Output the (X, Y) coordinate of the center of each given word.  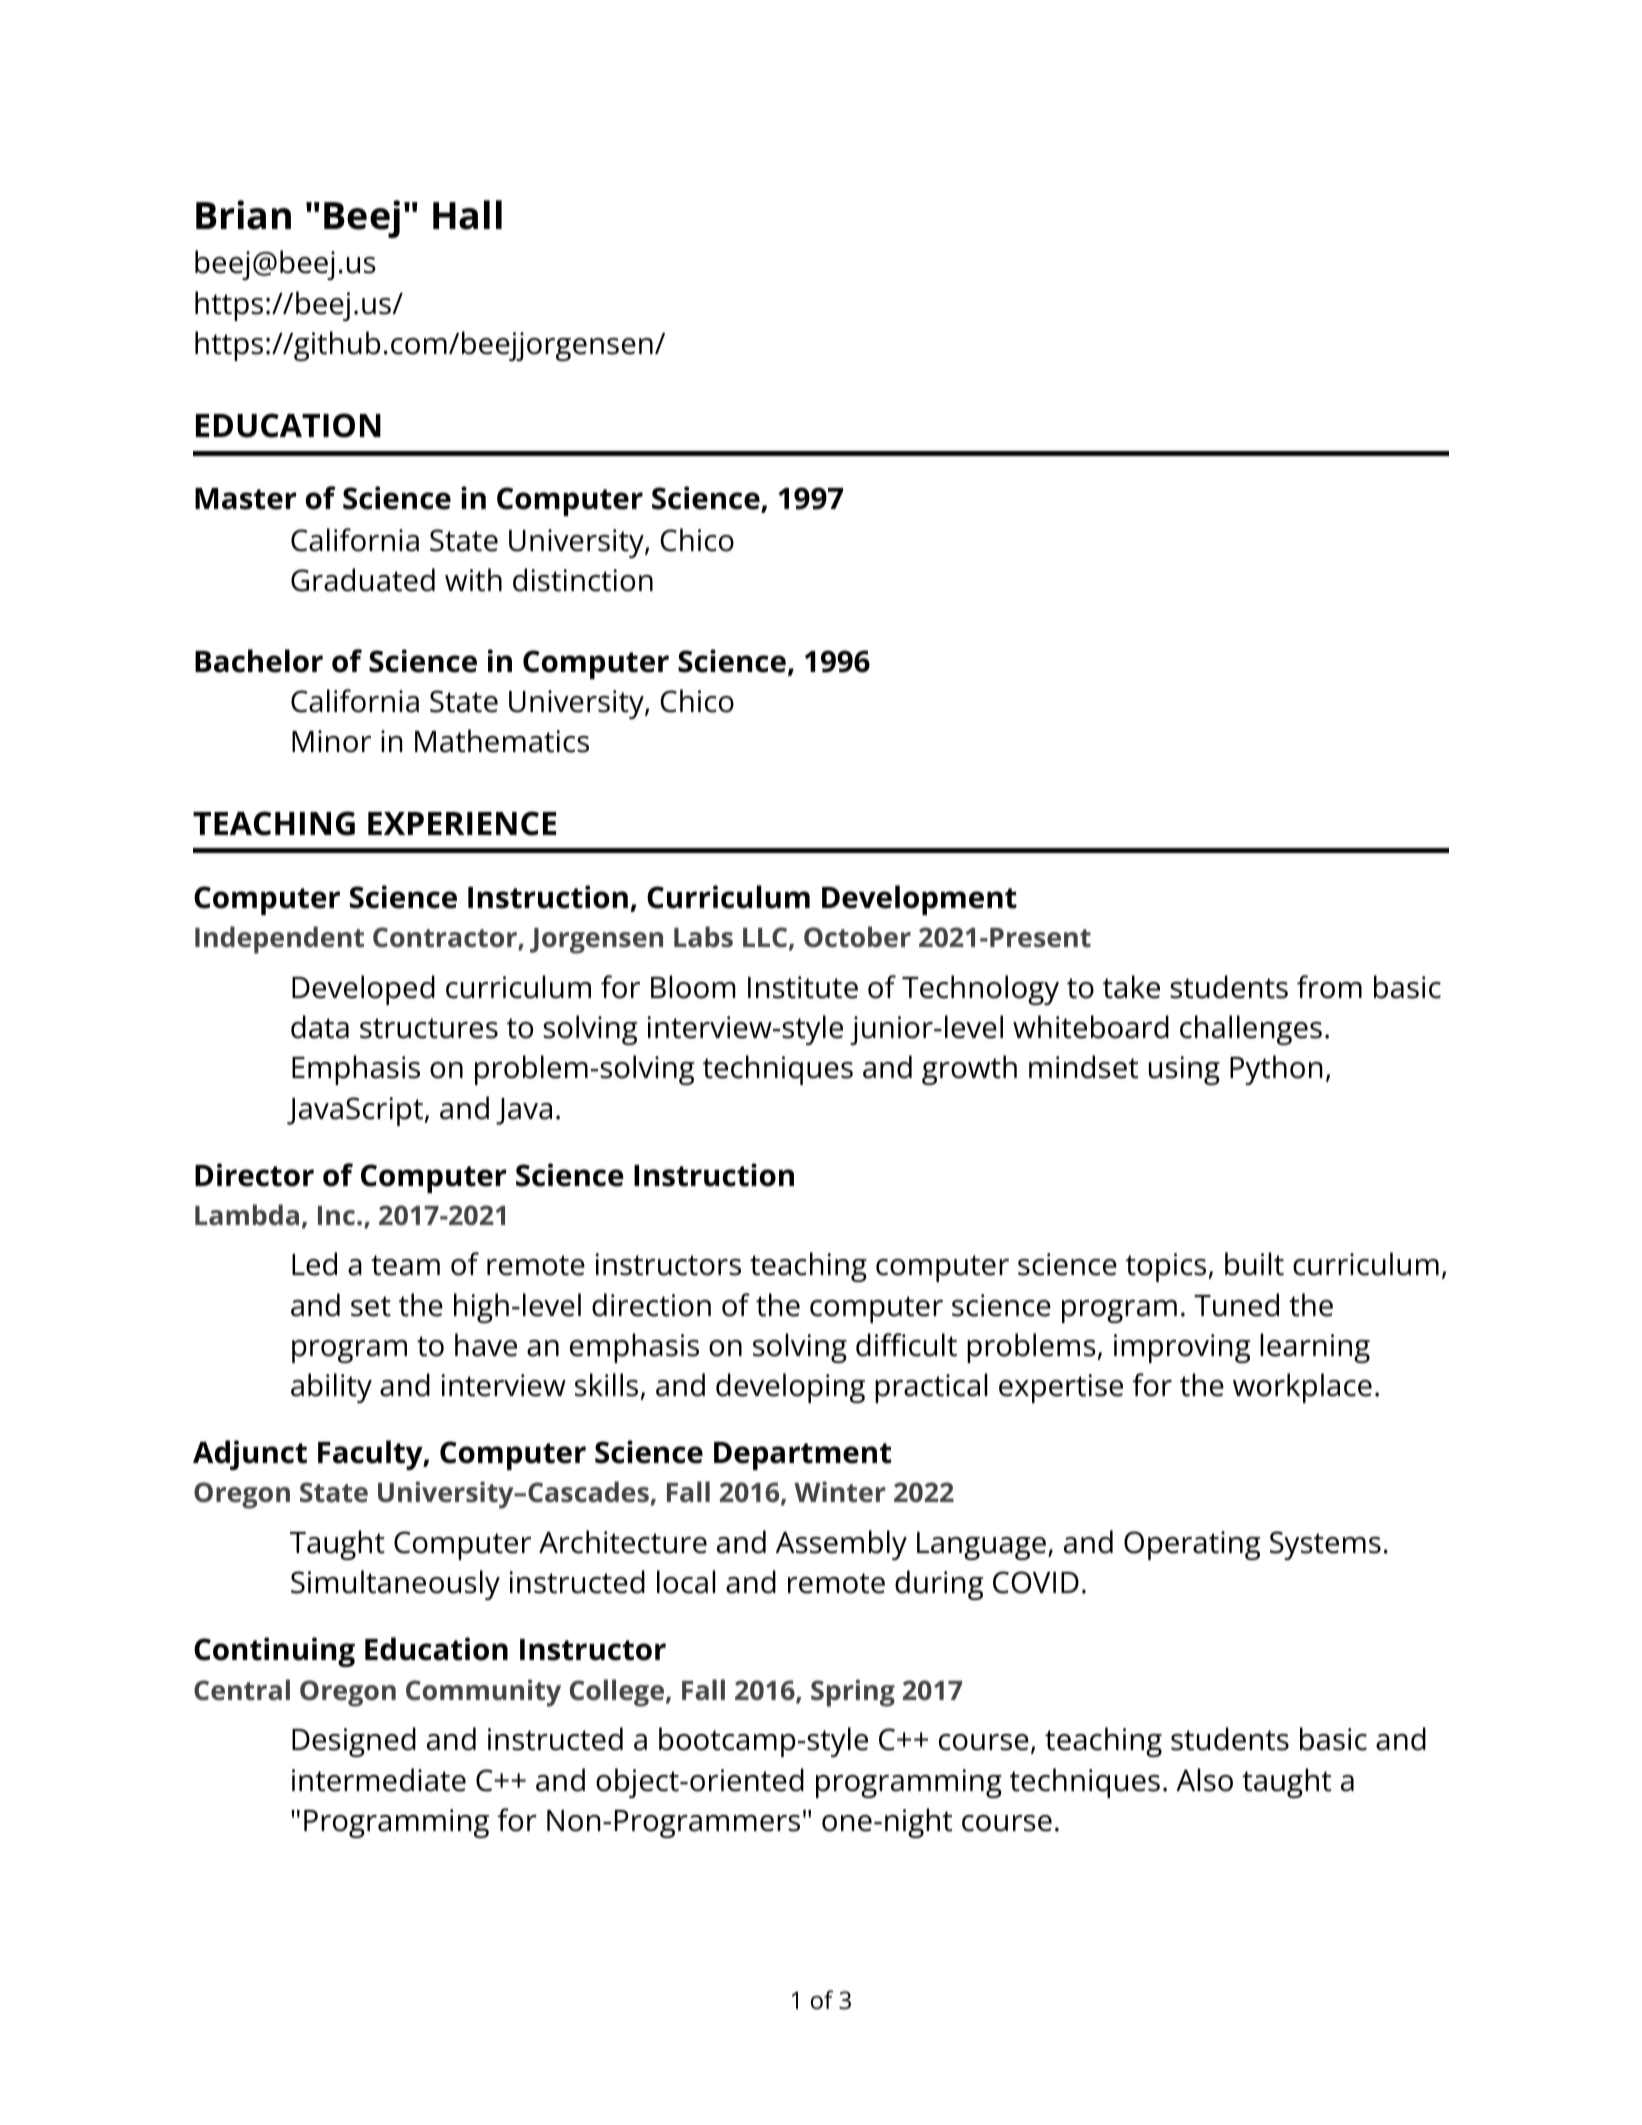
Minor (331, 741)
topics (1166, 1267)
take (1131, 987)
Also (1204, 1780)
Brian (243, 215)
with (473, 580)
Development (919, 900)
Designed (354, 1742)
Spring (853, 1693)
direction (651, 1305)
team (405, 1265)
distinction (583, 580)
